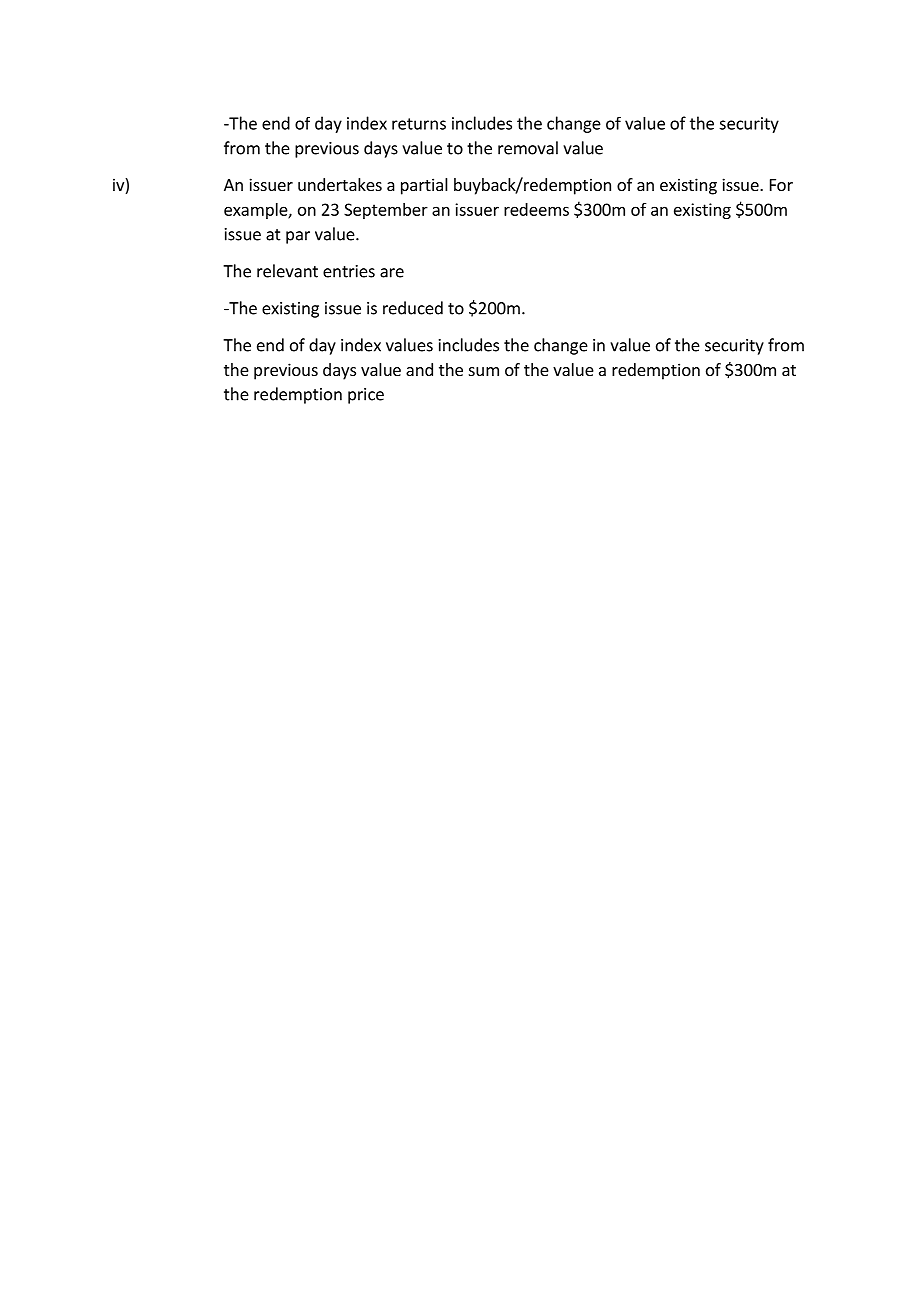  I want to click on For, so click(781, 185).
